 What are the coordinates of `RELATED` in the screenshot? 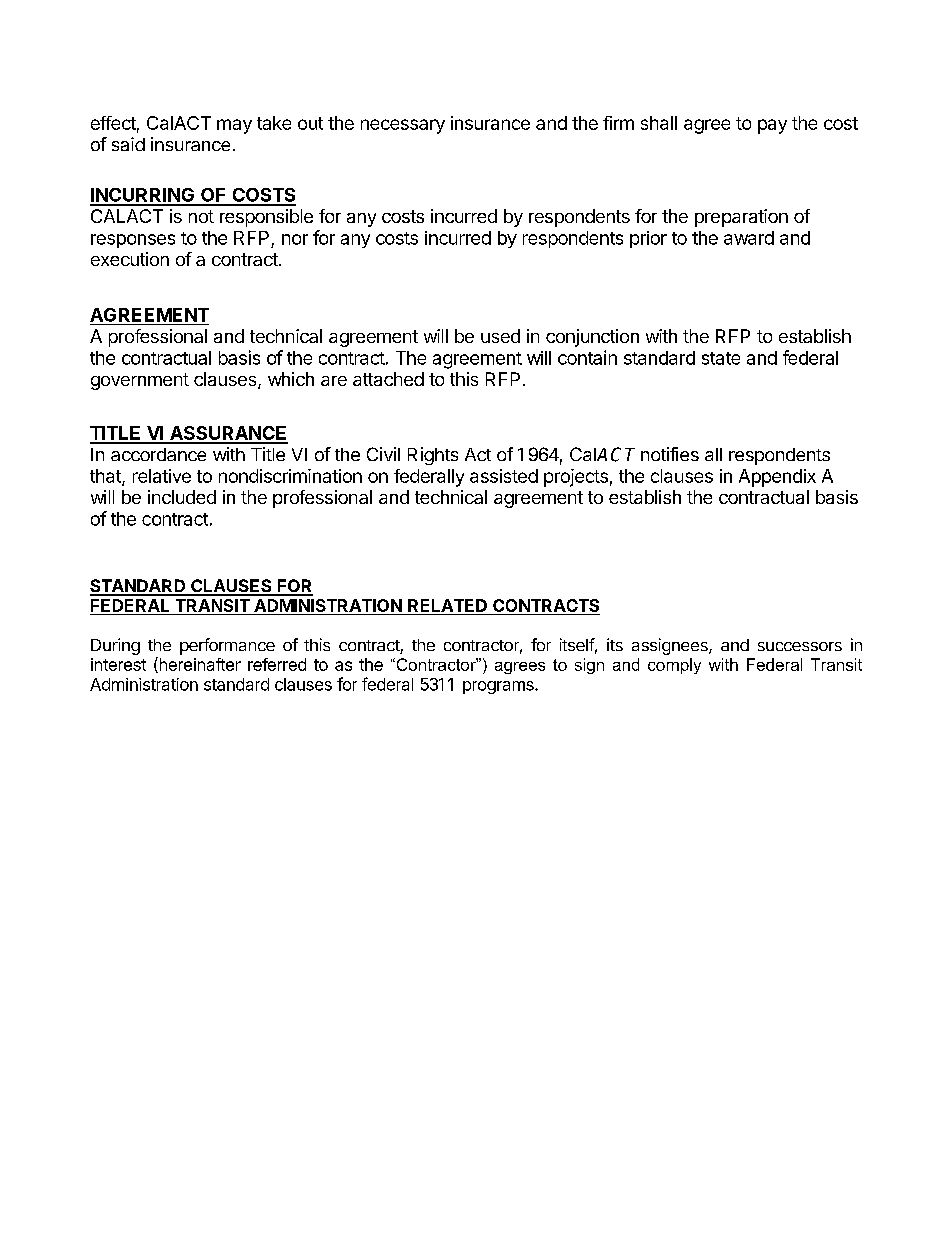 It's located at (447, 605).
